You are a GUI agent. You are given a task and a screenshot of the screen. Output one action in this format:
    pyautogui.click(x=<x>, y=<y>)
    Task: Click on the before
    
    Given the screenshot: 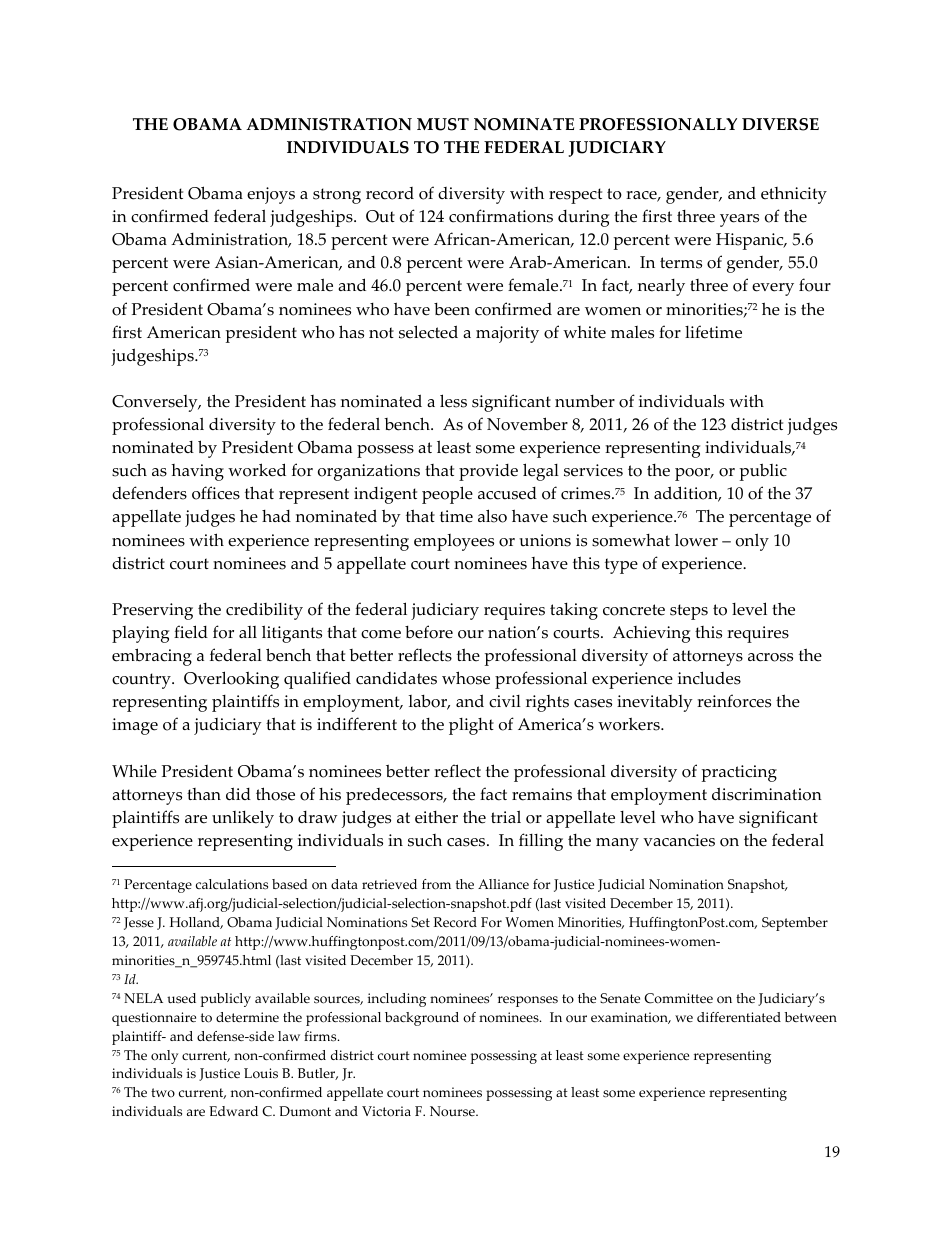 What is the action you would take?
    pyautogui.click(x=429, y=632)
